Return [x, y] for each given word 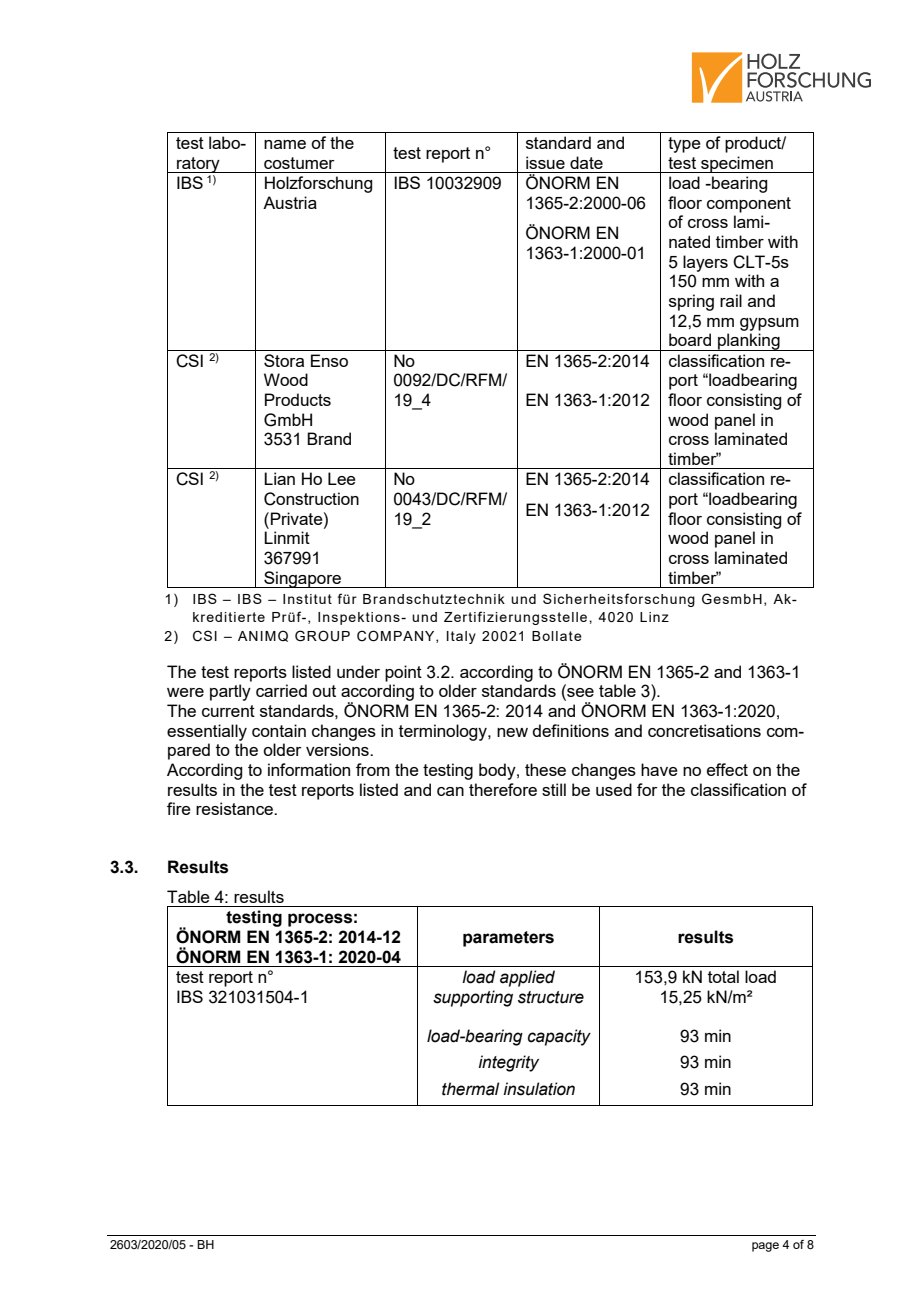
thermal [470, 1089]
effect [727, 769]
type [684, 145]
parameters [508, 939]
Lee [342, 478]
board [690, 339]
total [723, 976]
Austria [290, 202]
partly [230, 692]
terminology [444, 732]
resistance [236, 808]
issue [545, 162]
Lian [279, 478]
